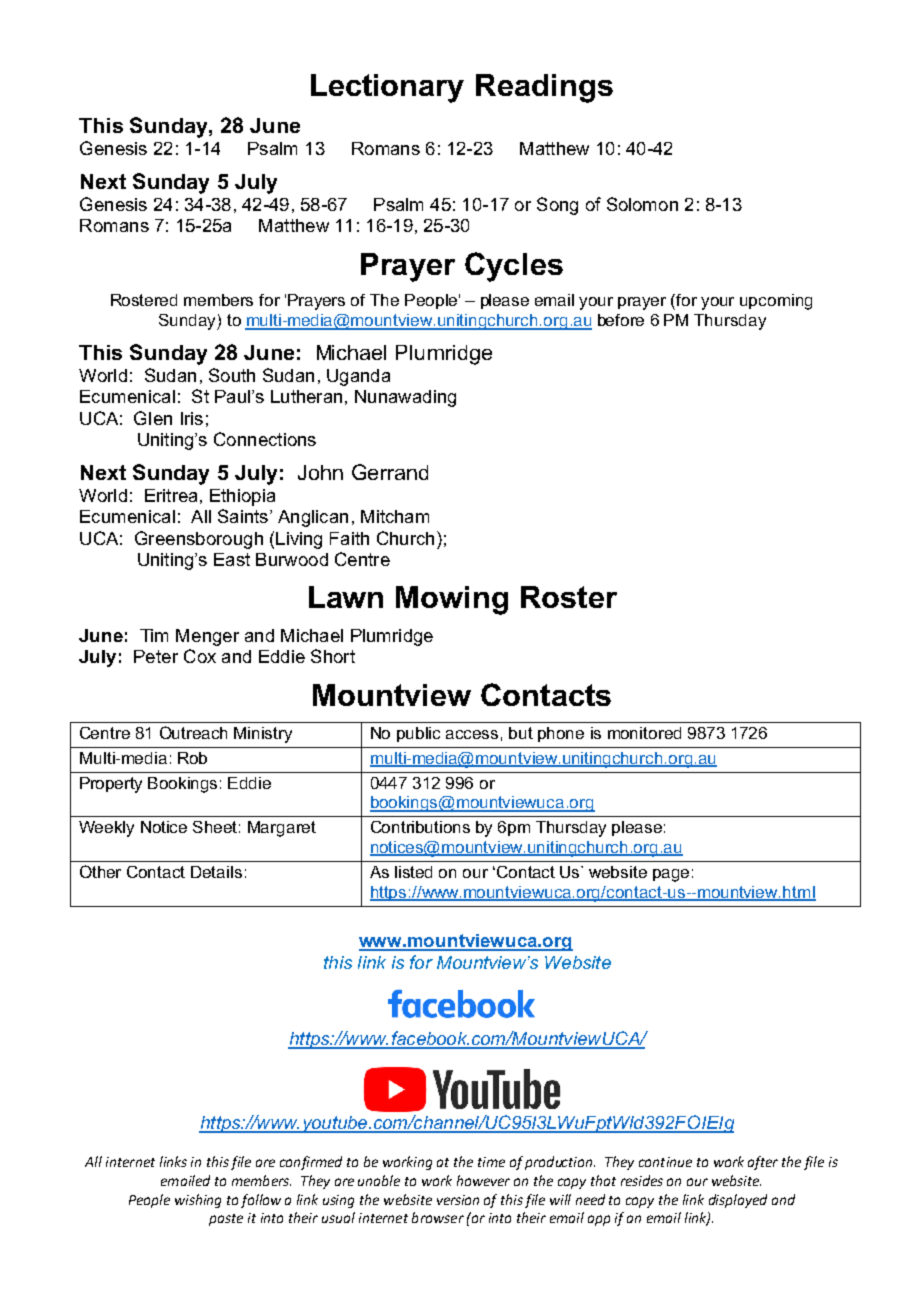  Describe the element at coordinates (642, 204) in the document. I see `Solomon` at that location.
